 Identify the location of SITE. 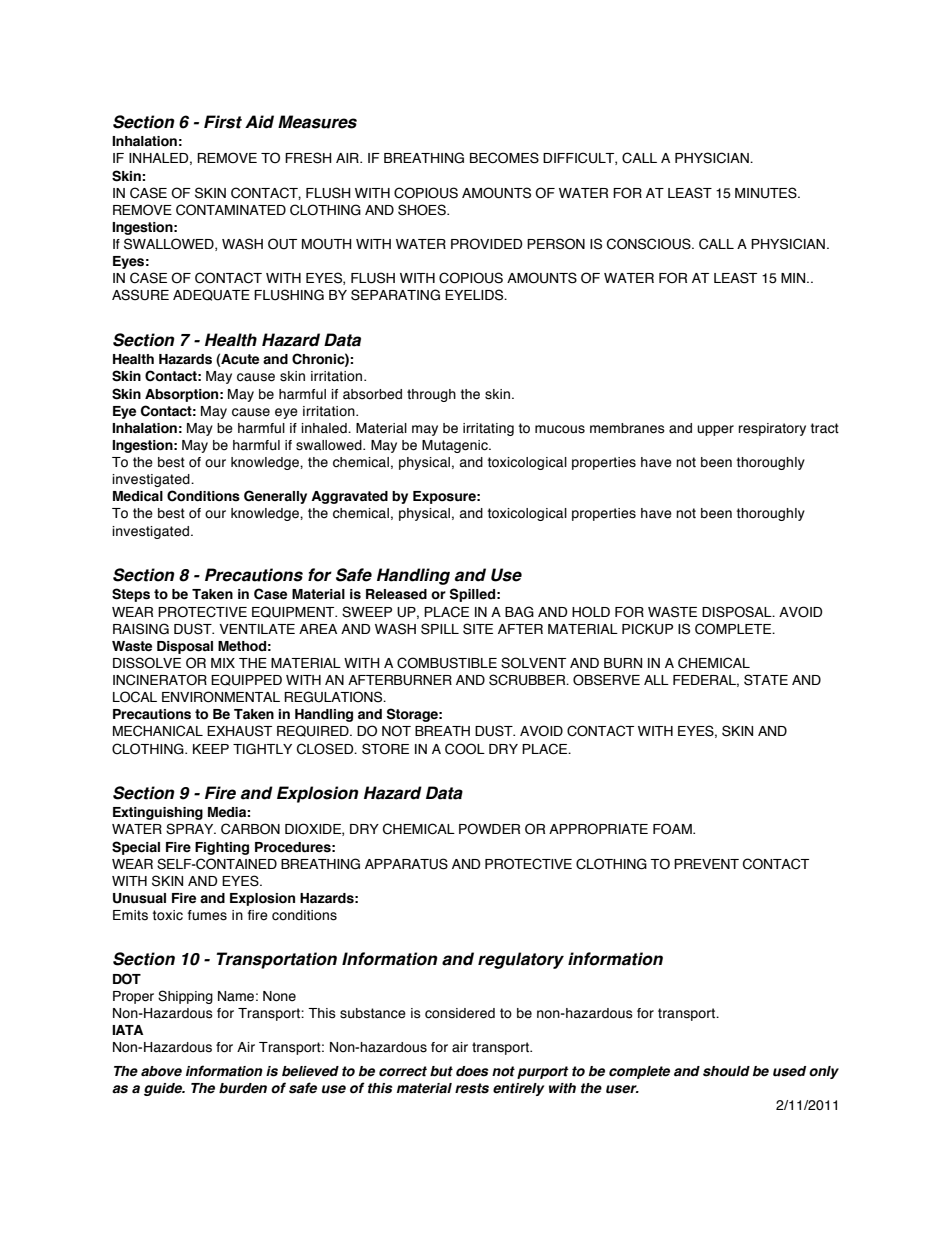
(478, 629).
